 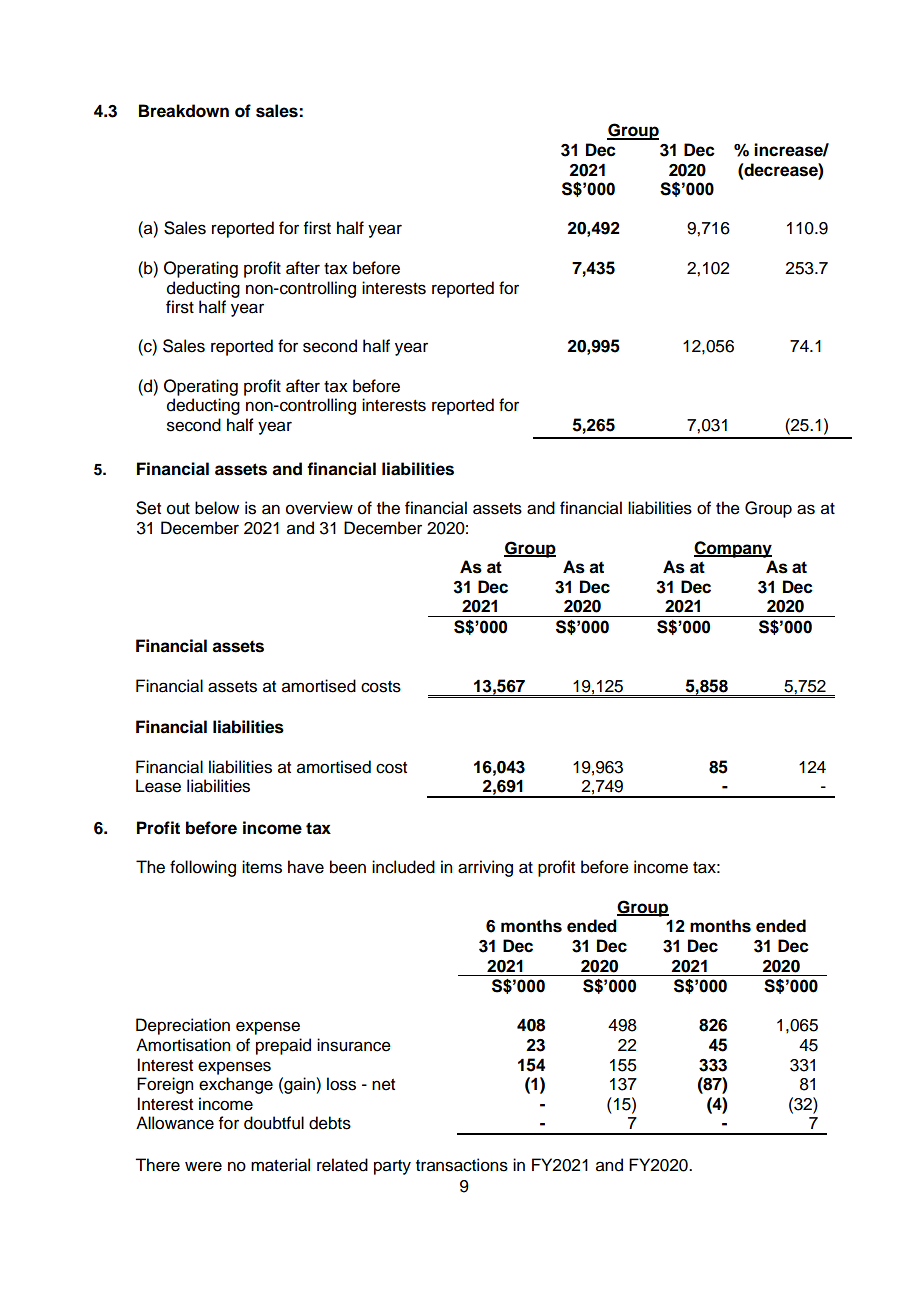 I want to click on arriving, so click(x=485, y=868).
